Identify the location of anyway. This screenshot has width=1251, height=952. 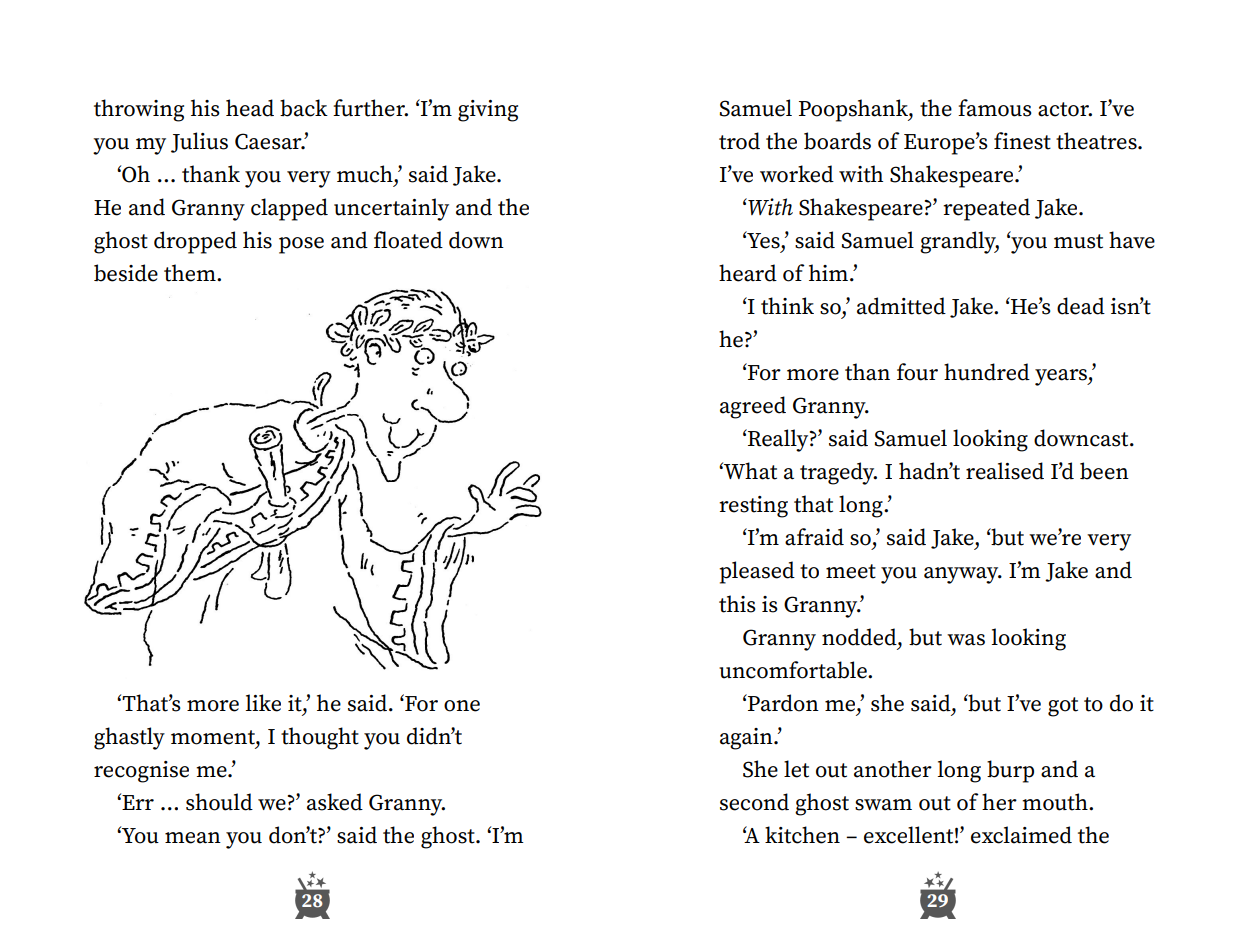
(962, 575).
